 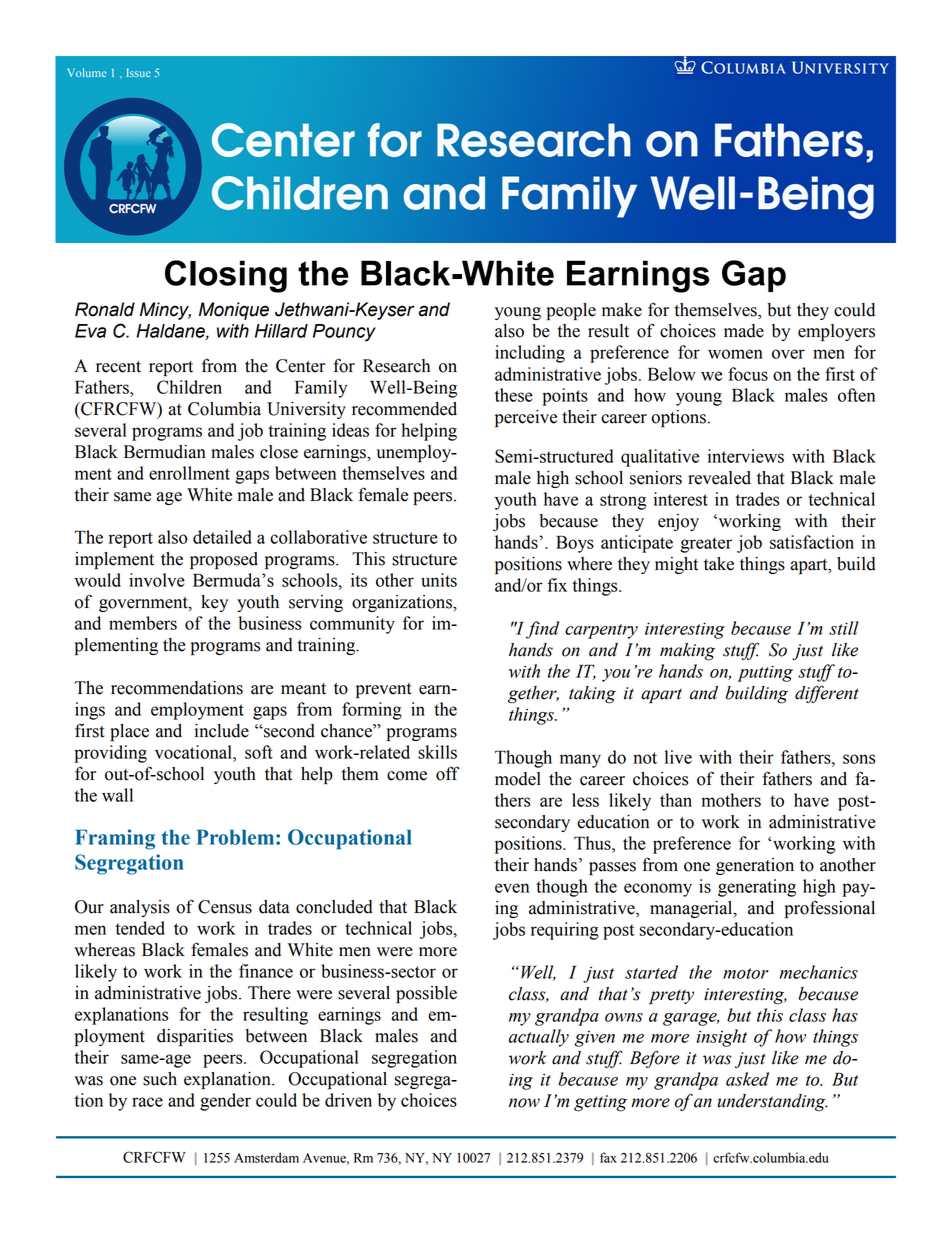 What do you see at coordinates (844, 628) in the image?
I see `still` at bounding box center [844, 628].
